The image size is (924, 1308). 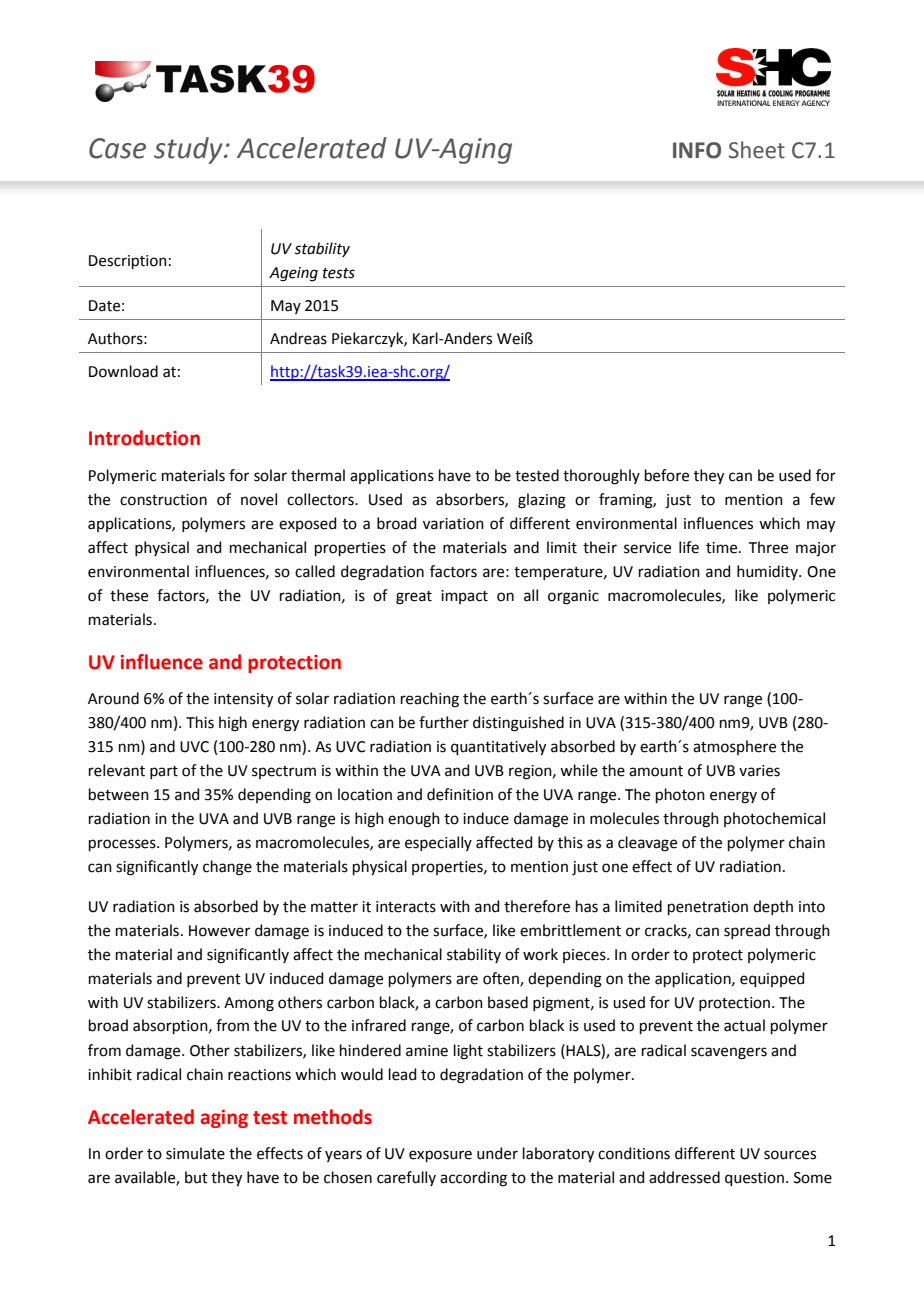 What do you see at coordinates (440, 1156) in the screenshot?
I see `exposure` at bounding box center [440, 1156].
